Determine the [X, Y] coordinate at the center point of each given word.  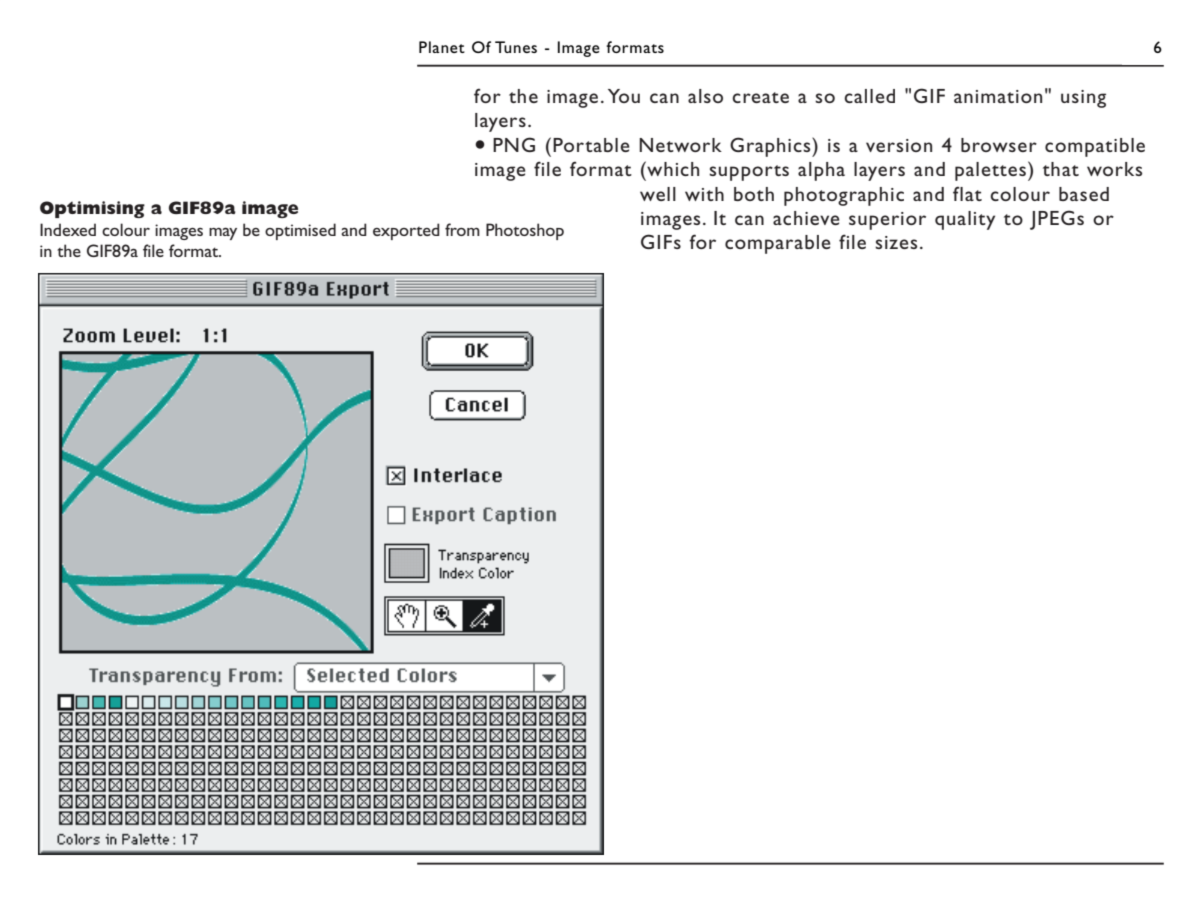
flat [967, 193]
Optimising [92, 209]
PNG [514, 144]
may [223, 233]
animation [998, 96]
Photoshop [525, 231]
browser [999, 145]
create [760, 97]
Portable [591, 145]
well [658, 194]
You [624, 96]
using [1083, 99]
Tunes [516, 47]
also [705, 96]
